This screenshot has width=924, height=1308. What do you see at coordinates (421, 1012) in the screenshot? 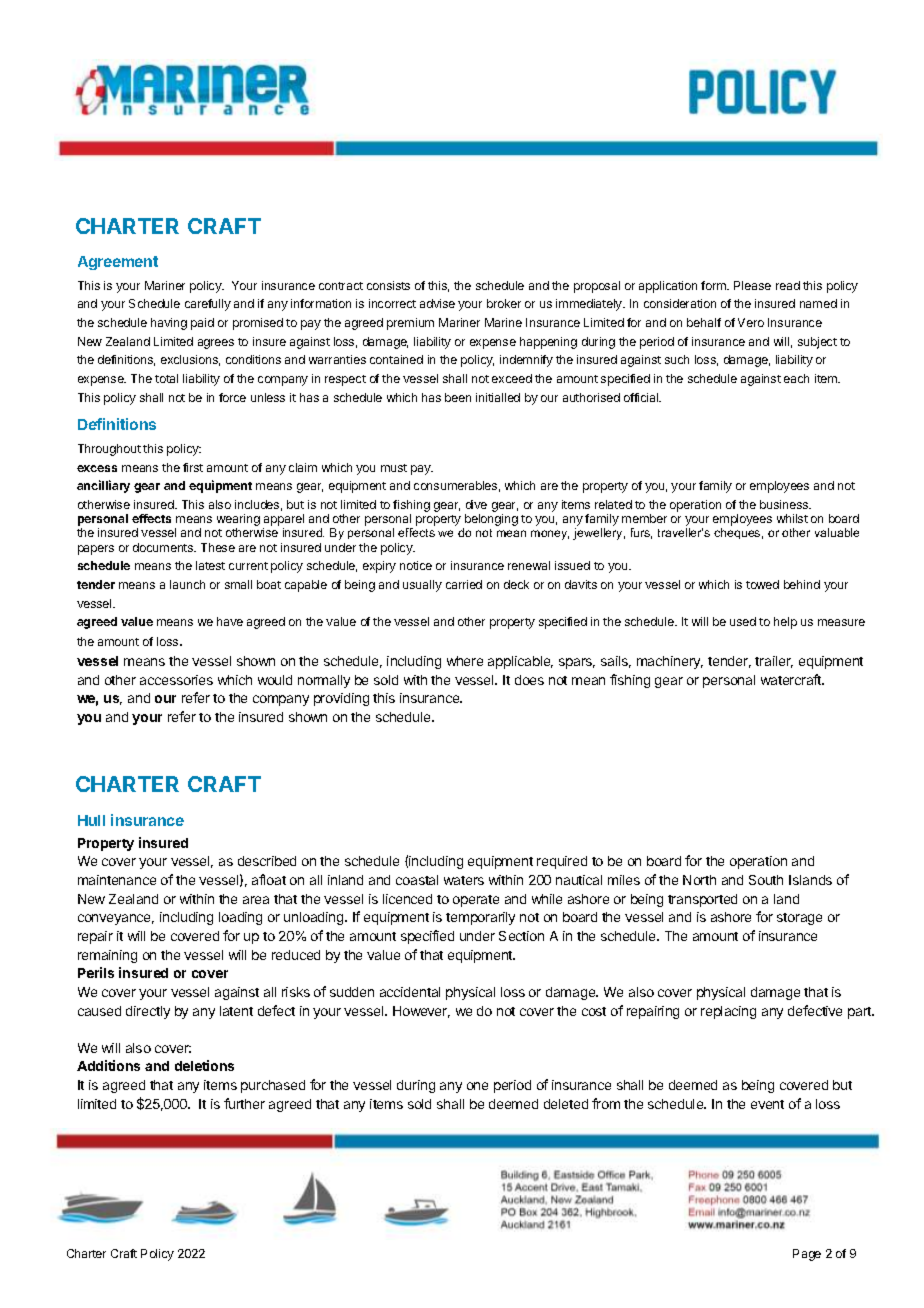
I see `However` at bounding box center [421, 1012].
